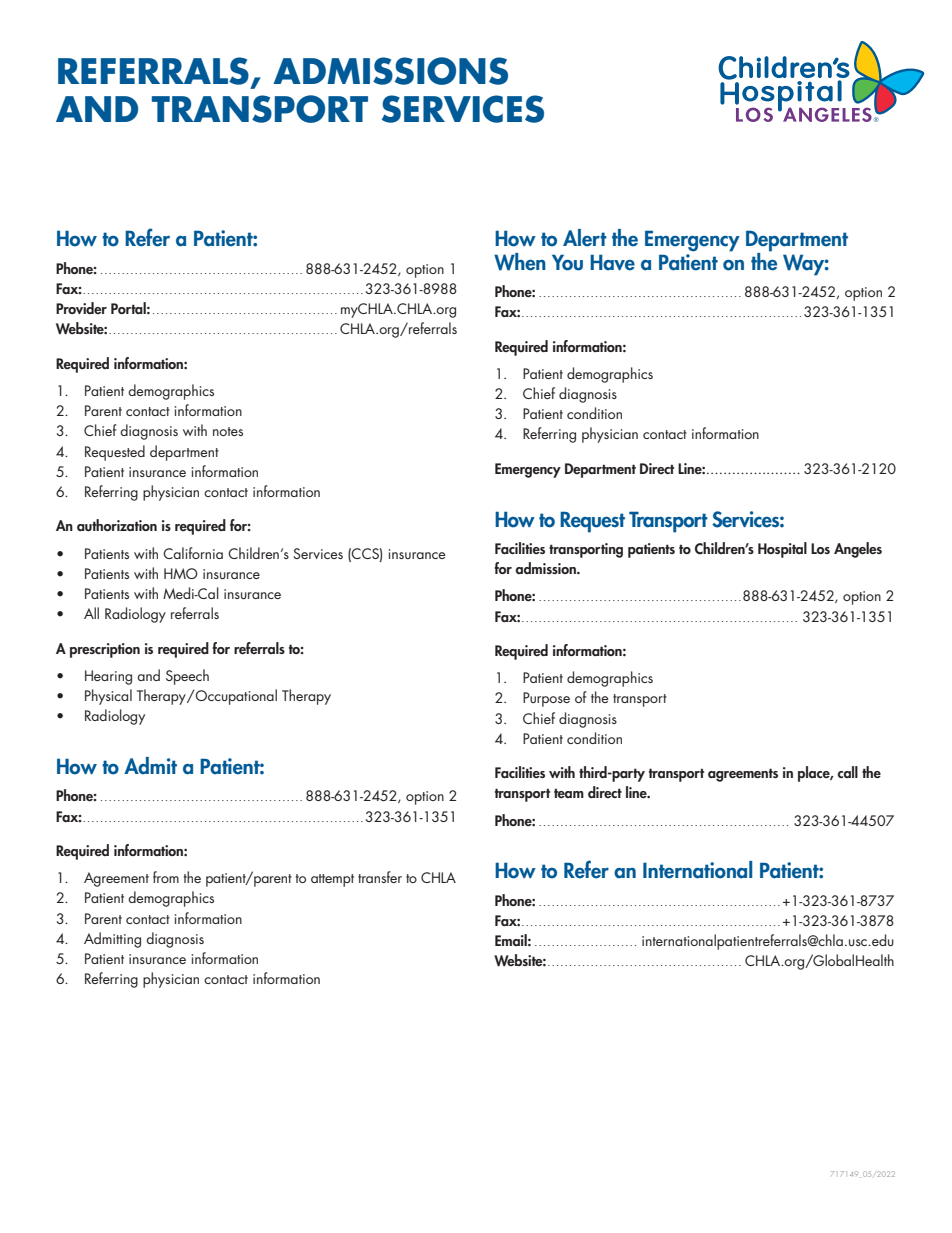 The height and width of the screenshot is (1233, 952). Describe the element at coordinates (166, 877) in the screenshot. I see `from` at that location.
